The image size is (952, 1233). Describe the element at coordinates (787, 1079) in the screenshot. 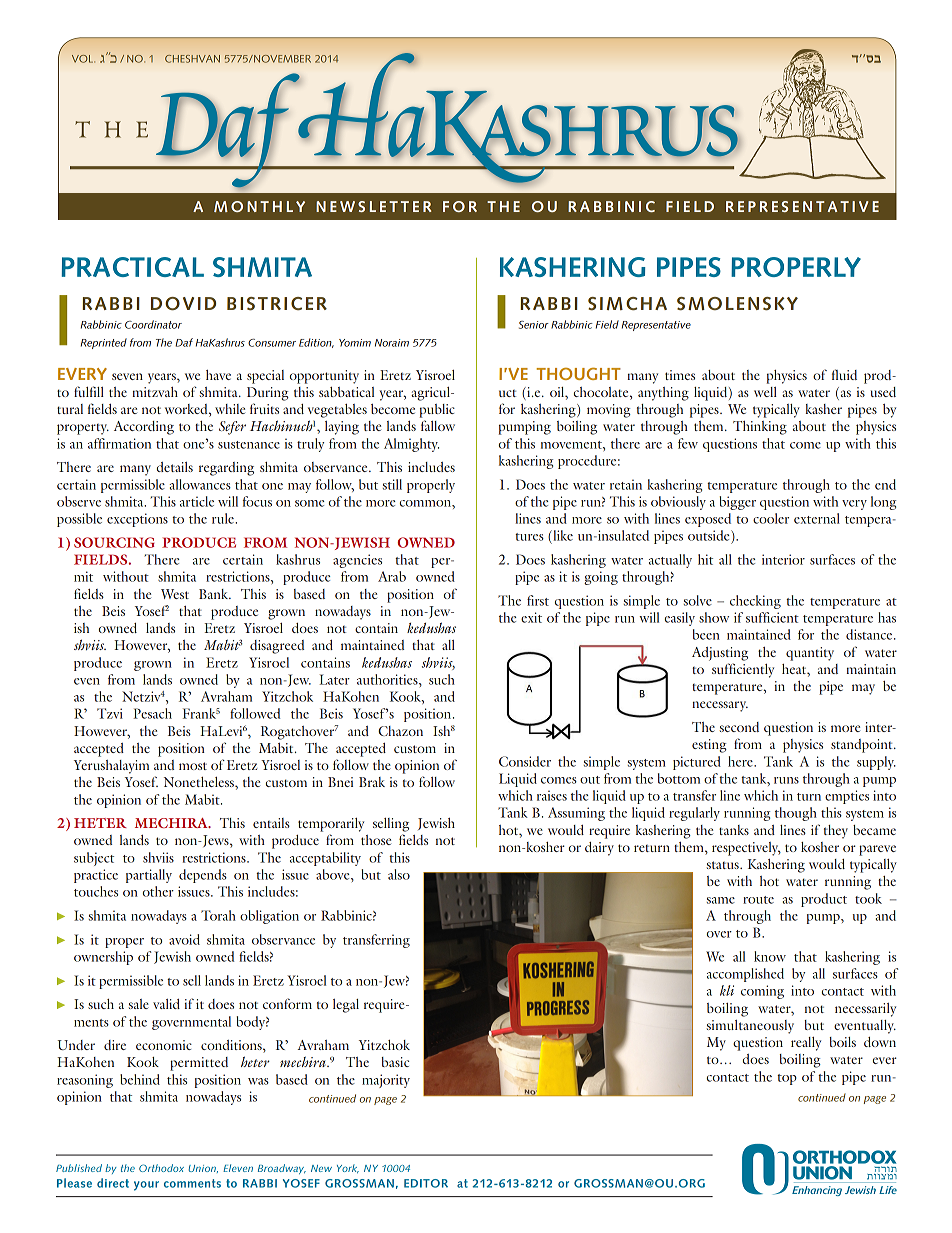

I see `top` at that location.
